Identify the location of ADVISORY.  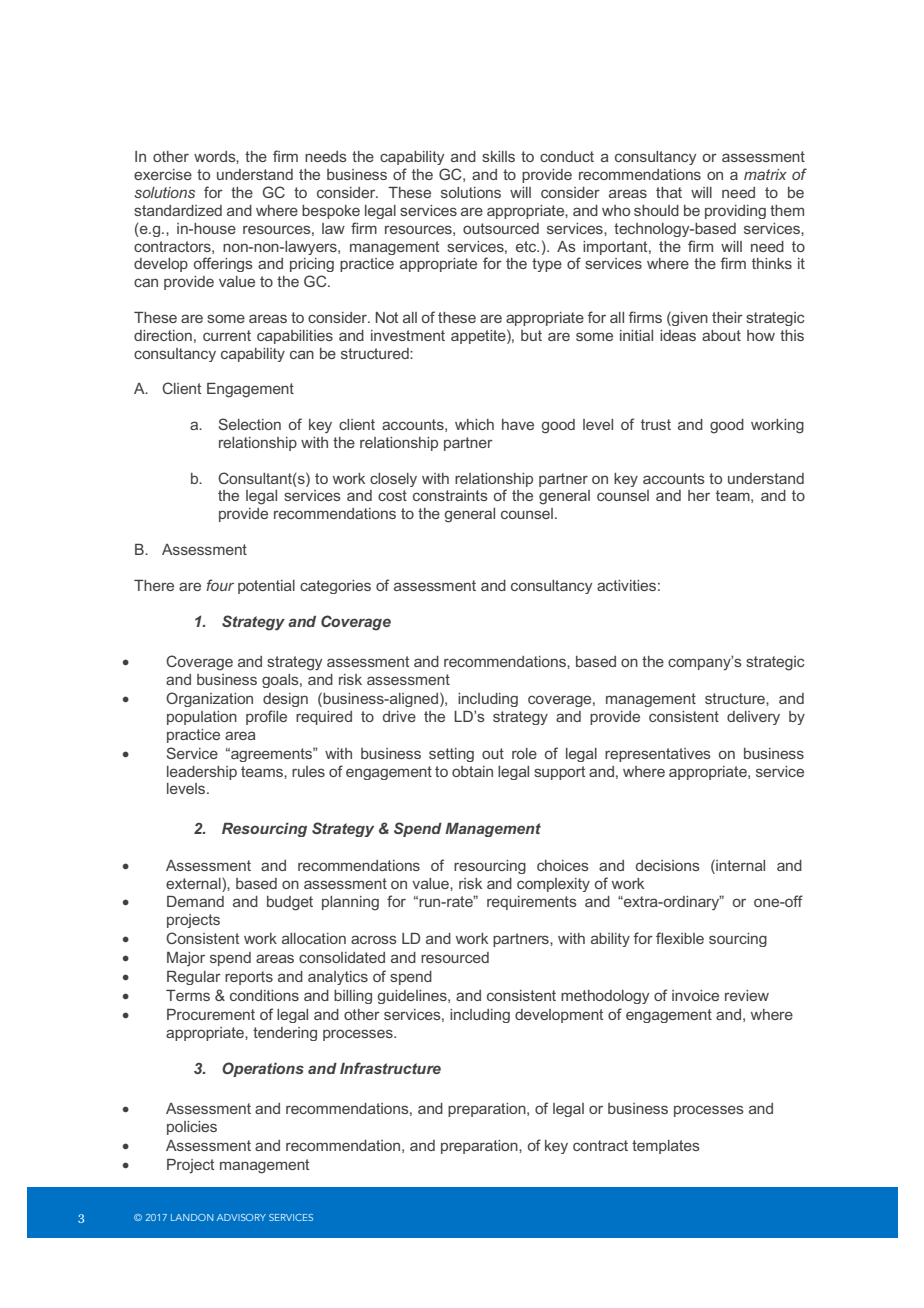
(241, 1217).
